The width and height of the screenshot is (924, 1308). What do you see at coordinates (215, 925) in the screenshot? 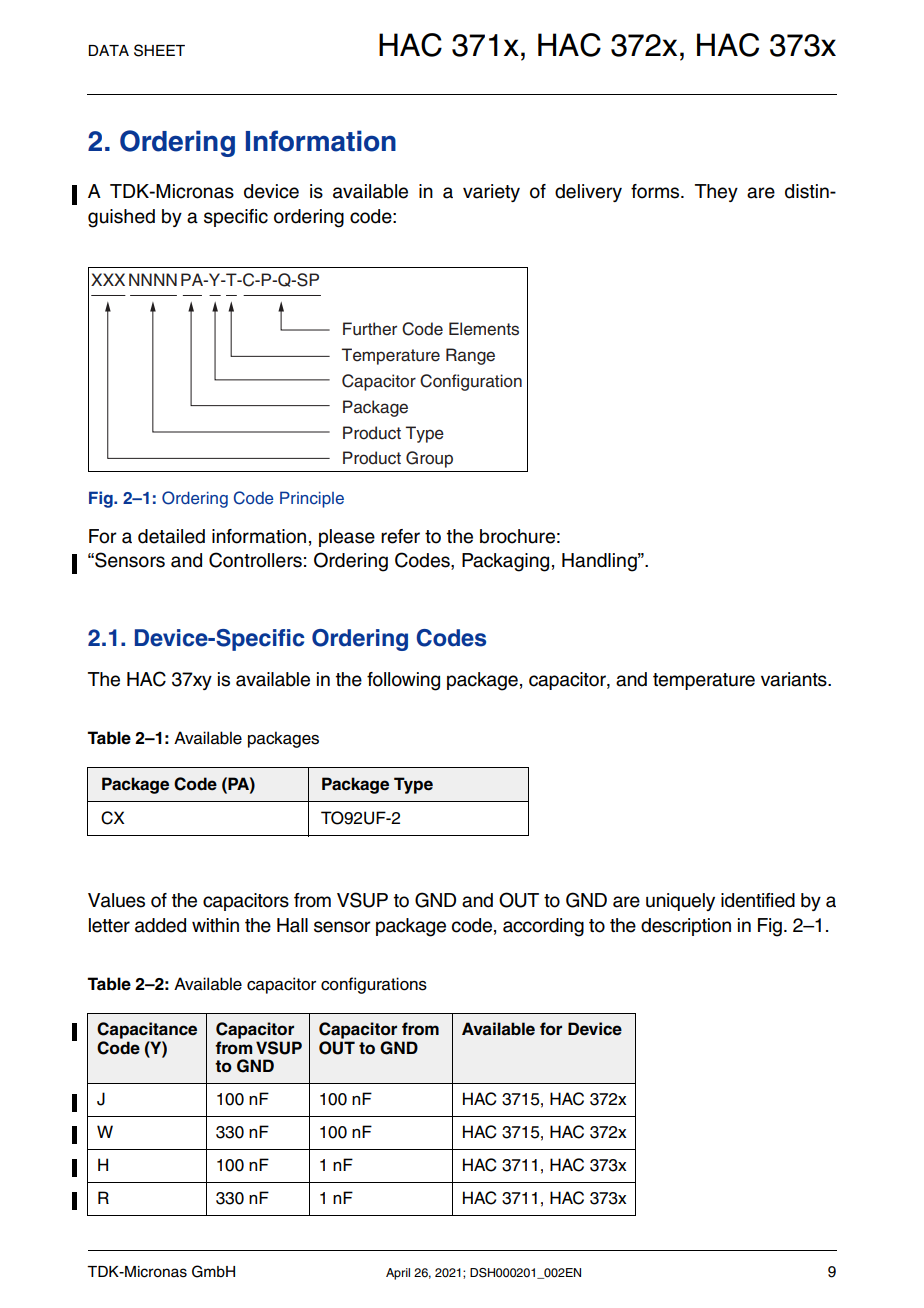
I see `within` at bounding box center [215, 925].
